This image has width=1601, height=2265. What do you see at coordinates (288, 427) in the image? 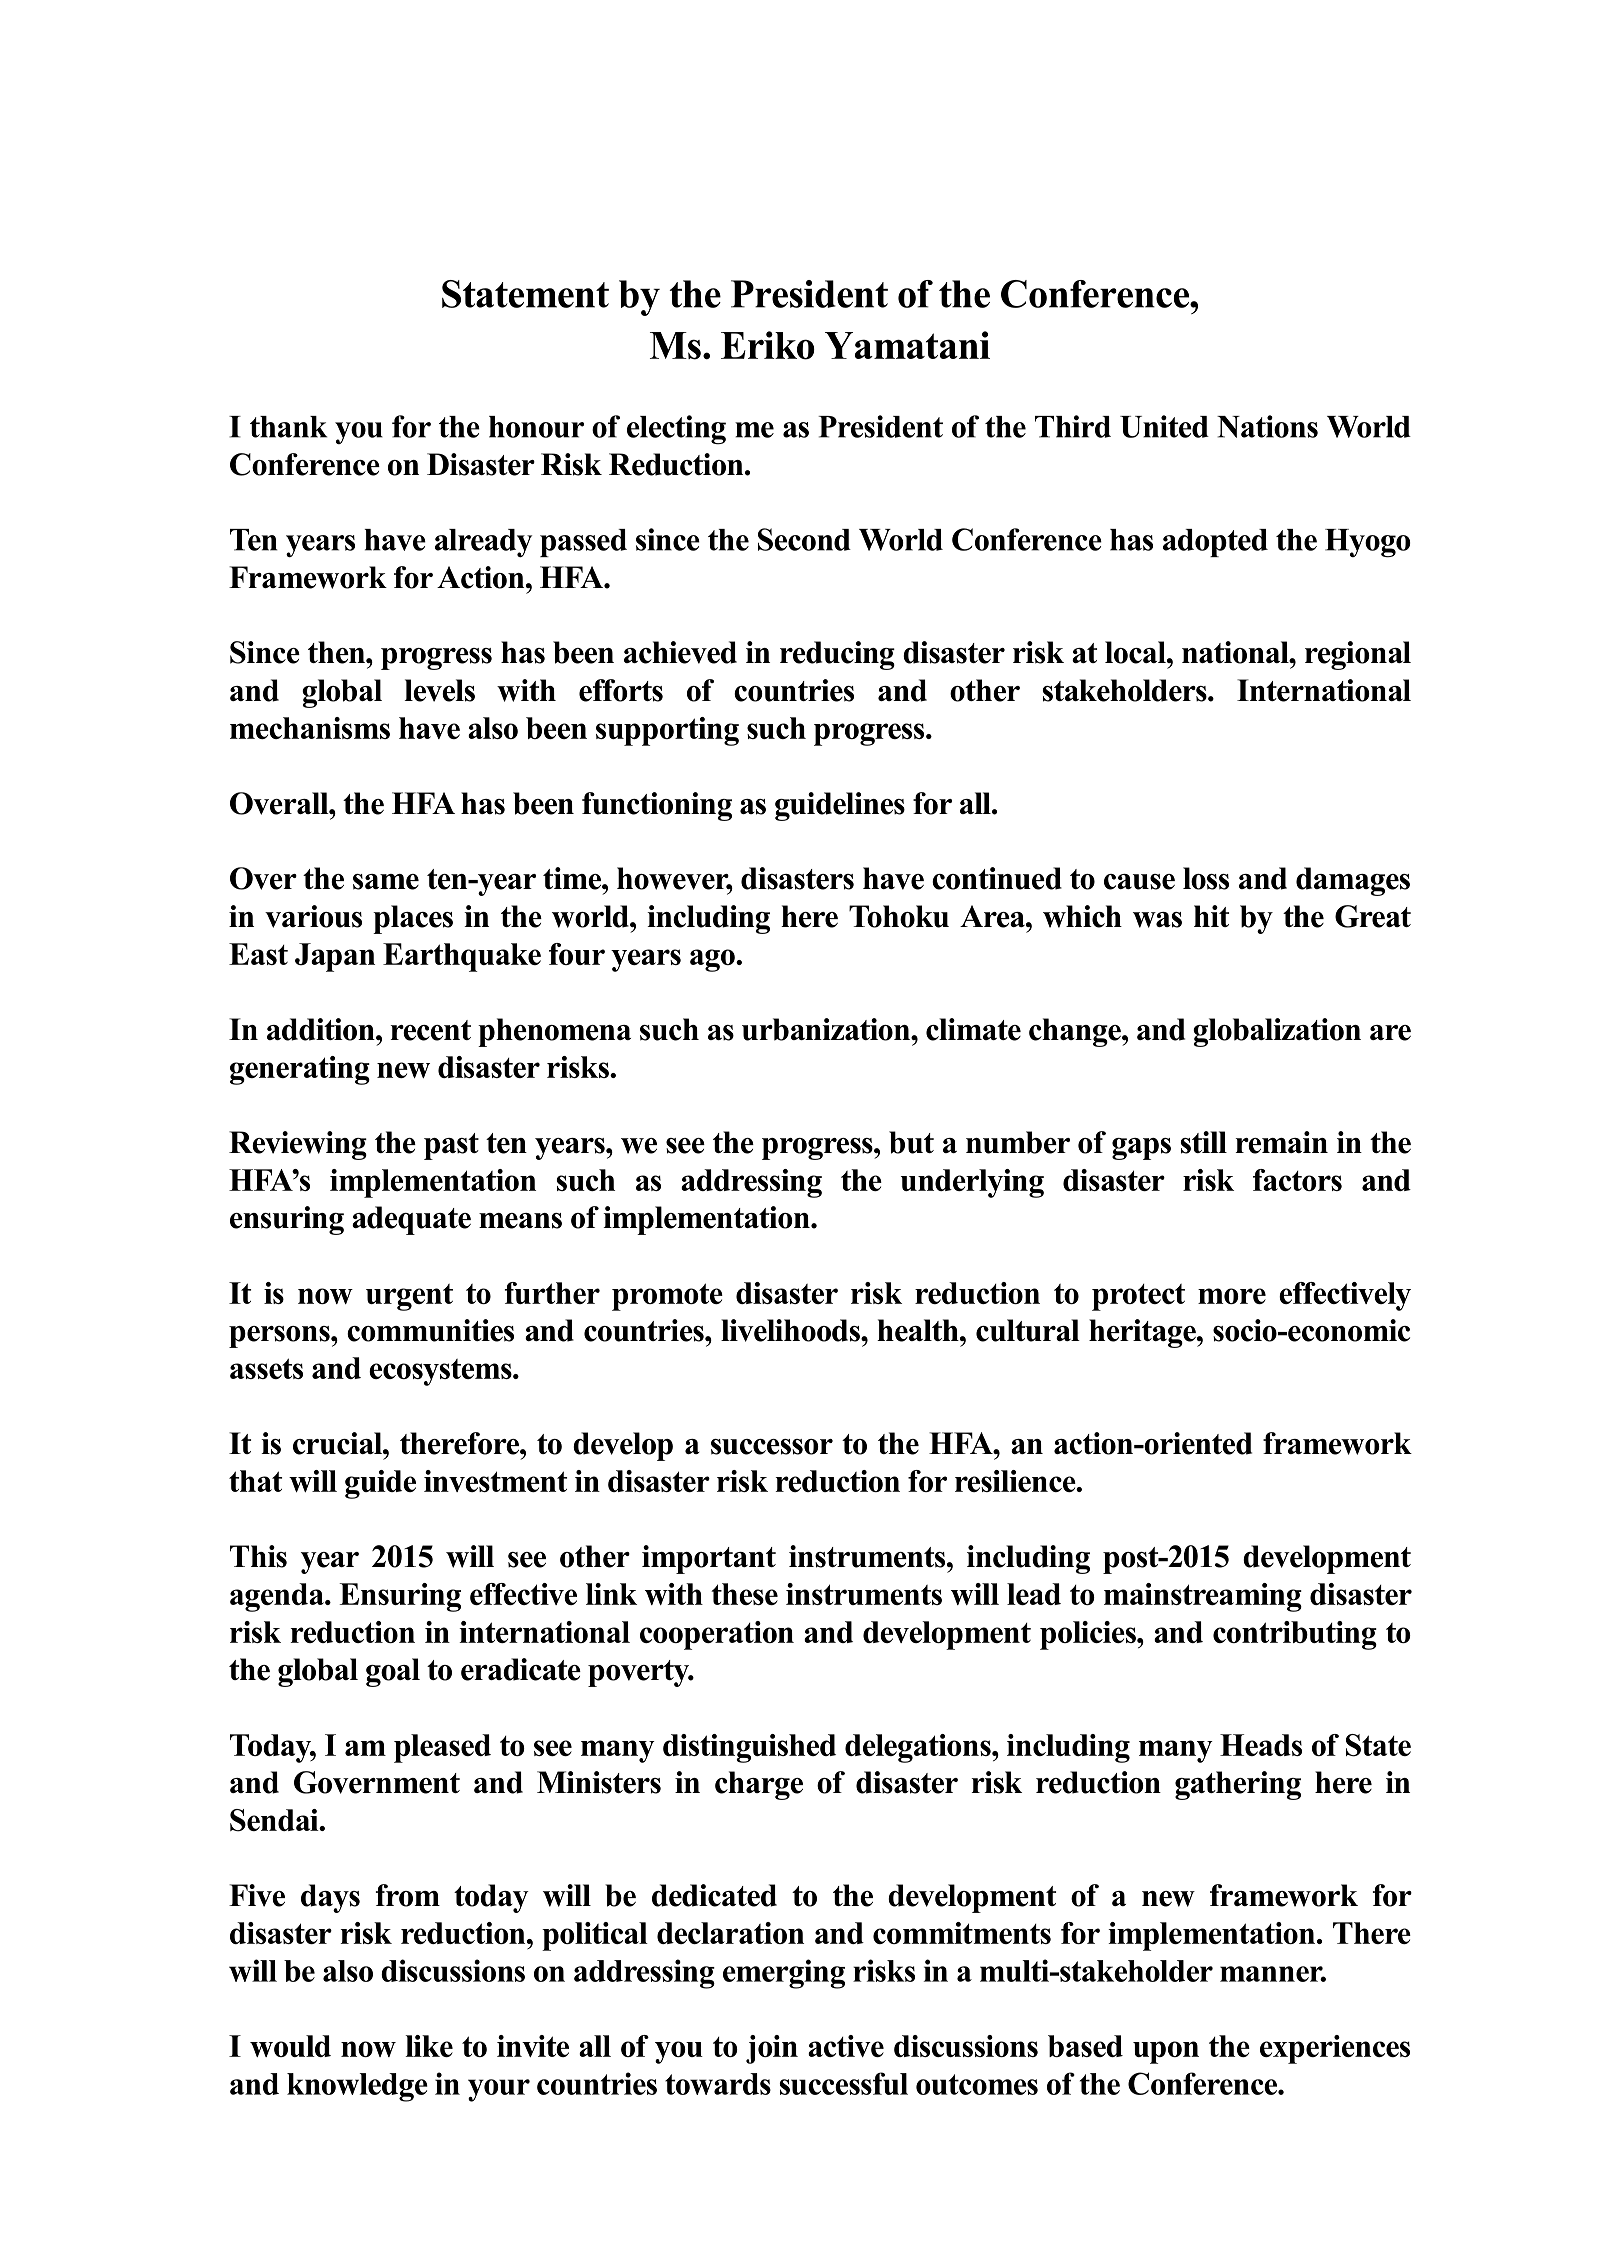
I see `thank` at bounding box center [288, 427].
